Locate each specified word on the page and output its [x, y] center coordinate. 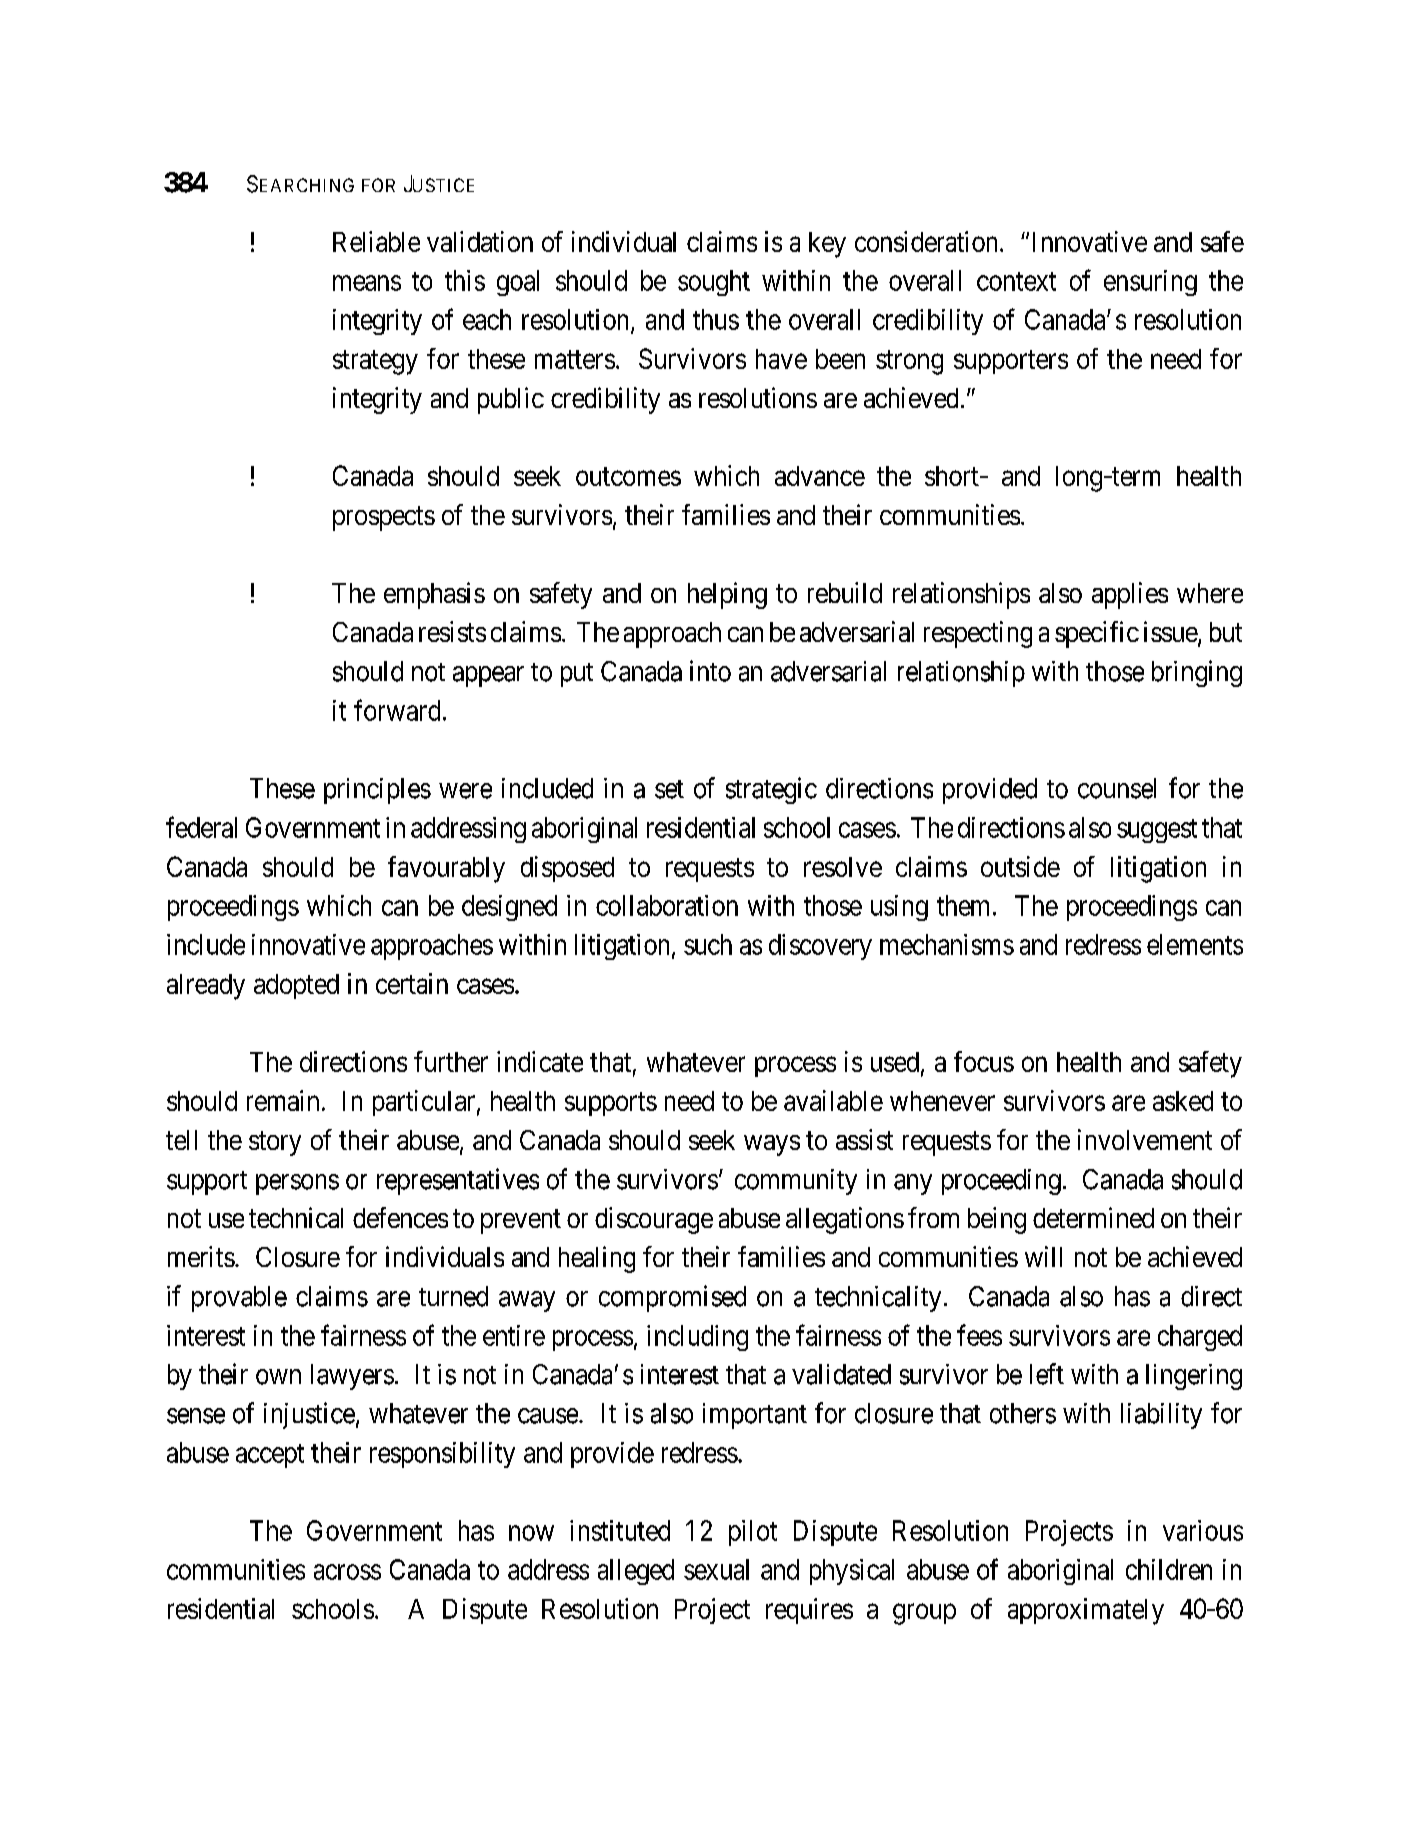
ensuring [1150, 283]
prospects [384, 519]
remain [283, 1100]
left [1047, 1374]
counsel [1117, 788]
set [669, 789]
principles [377, 791]
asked [1183, 1101]
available [833, 1100]
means [367, 283]
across [347, 1572]
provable [239, 1299]
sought [714, 283]
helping [727, 595]
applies [1130, 595]
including [697, 1338]
